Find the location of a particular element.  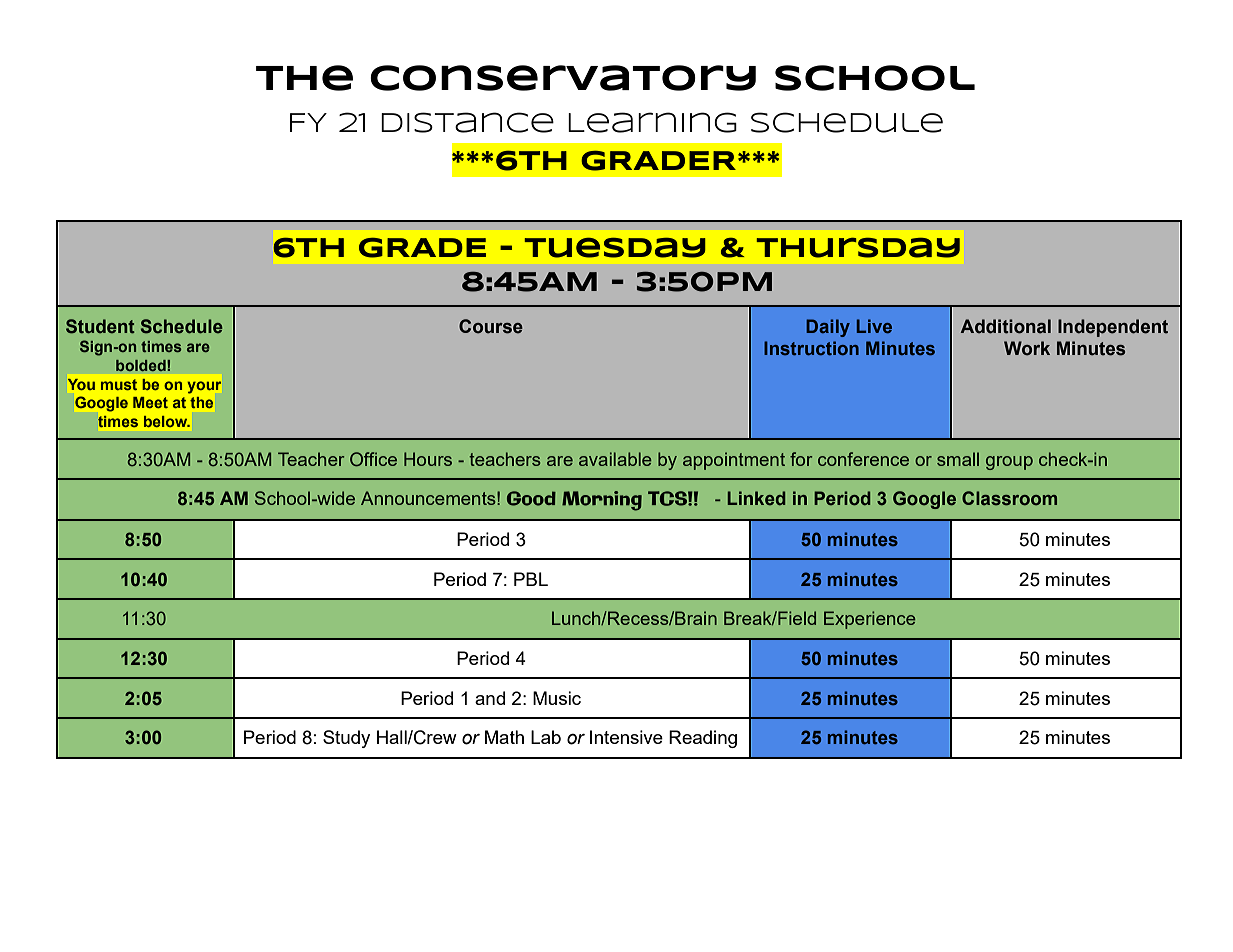

small is located at coordinates (958, 459).
